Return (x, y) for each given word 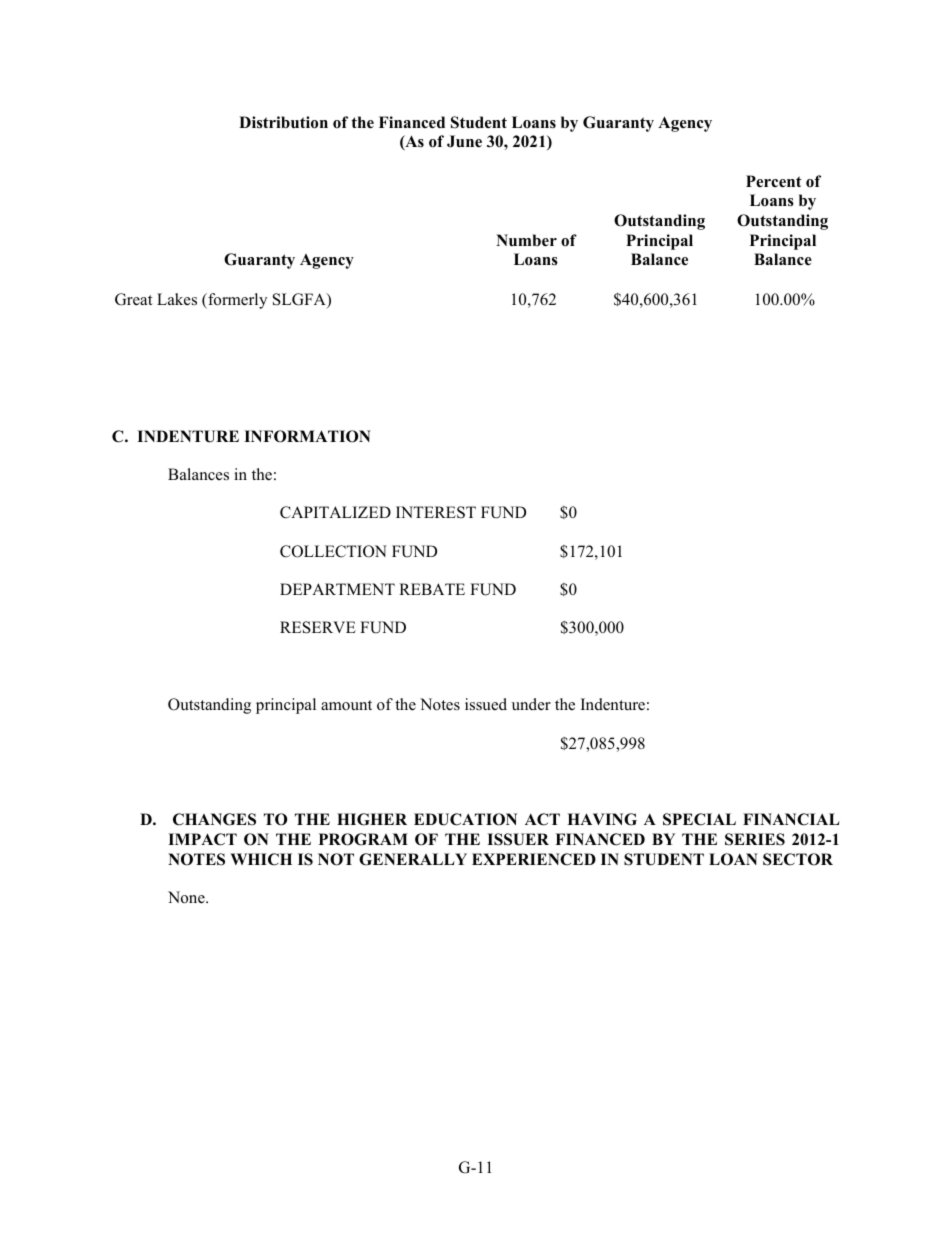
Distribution (283, 122)
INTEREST (436, 512)
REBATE (432, 589)
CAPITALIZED (335, 512)
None (187, 897)
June (464, 141)
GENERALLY (413, 859)
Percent (774, 181)
